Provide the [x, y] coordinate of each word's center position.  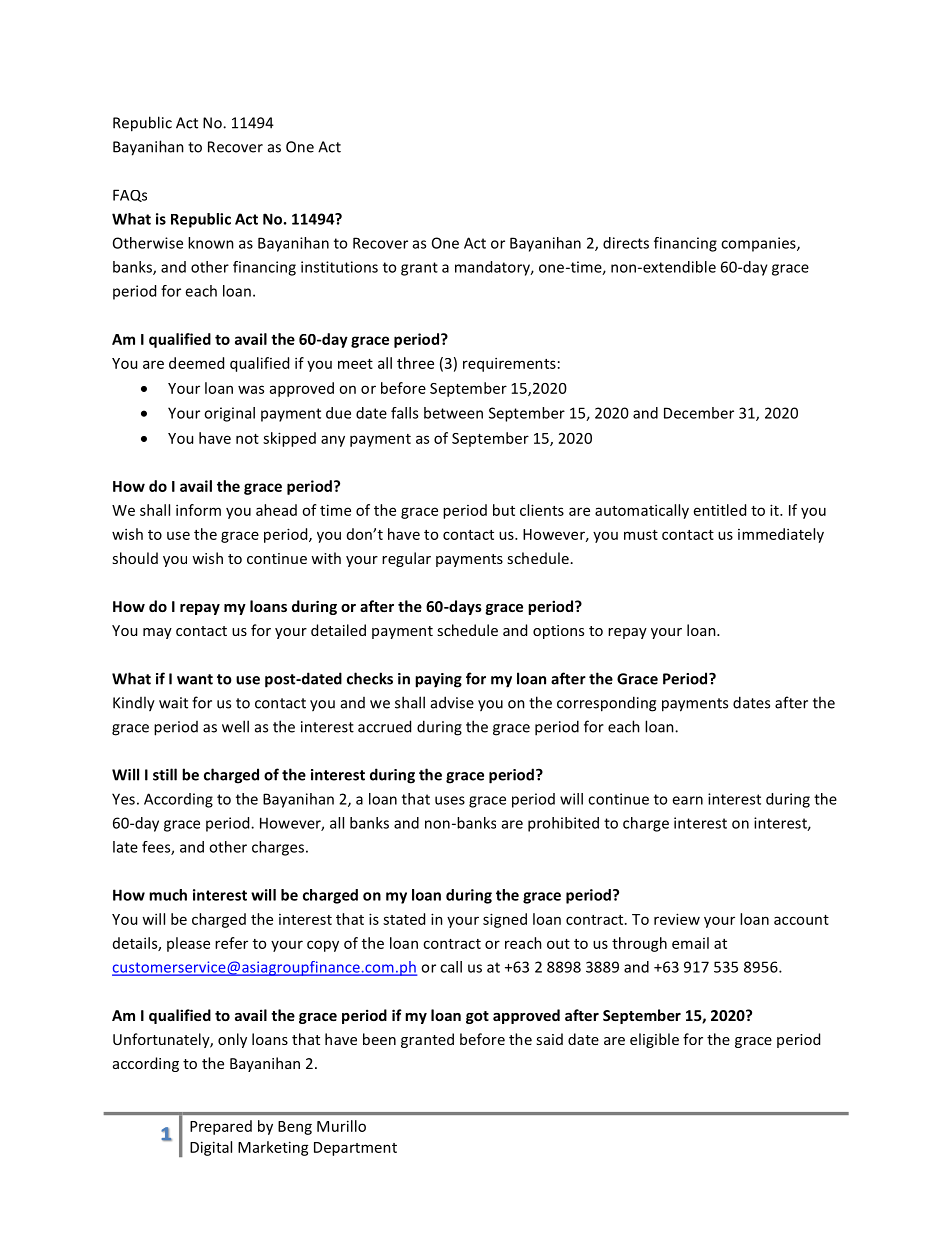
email [690, 943]
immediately [781, 535]
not [247, 439]
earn [687, 800]
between [453, 413]
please [188, 944]
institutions [339, 267]
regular [406, 559]
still [165, 774]
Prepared [221, 1127]
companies [759, 244]
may [157, 633]
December [699, 413]
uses [450, 800]
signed [505, 920]
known [211, 243]
